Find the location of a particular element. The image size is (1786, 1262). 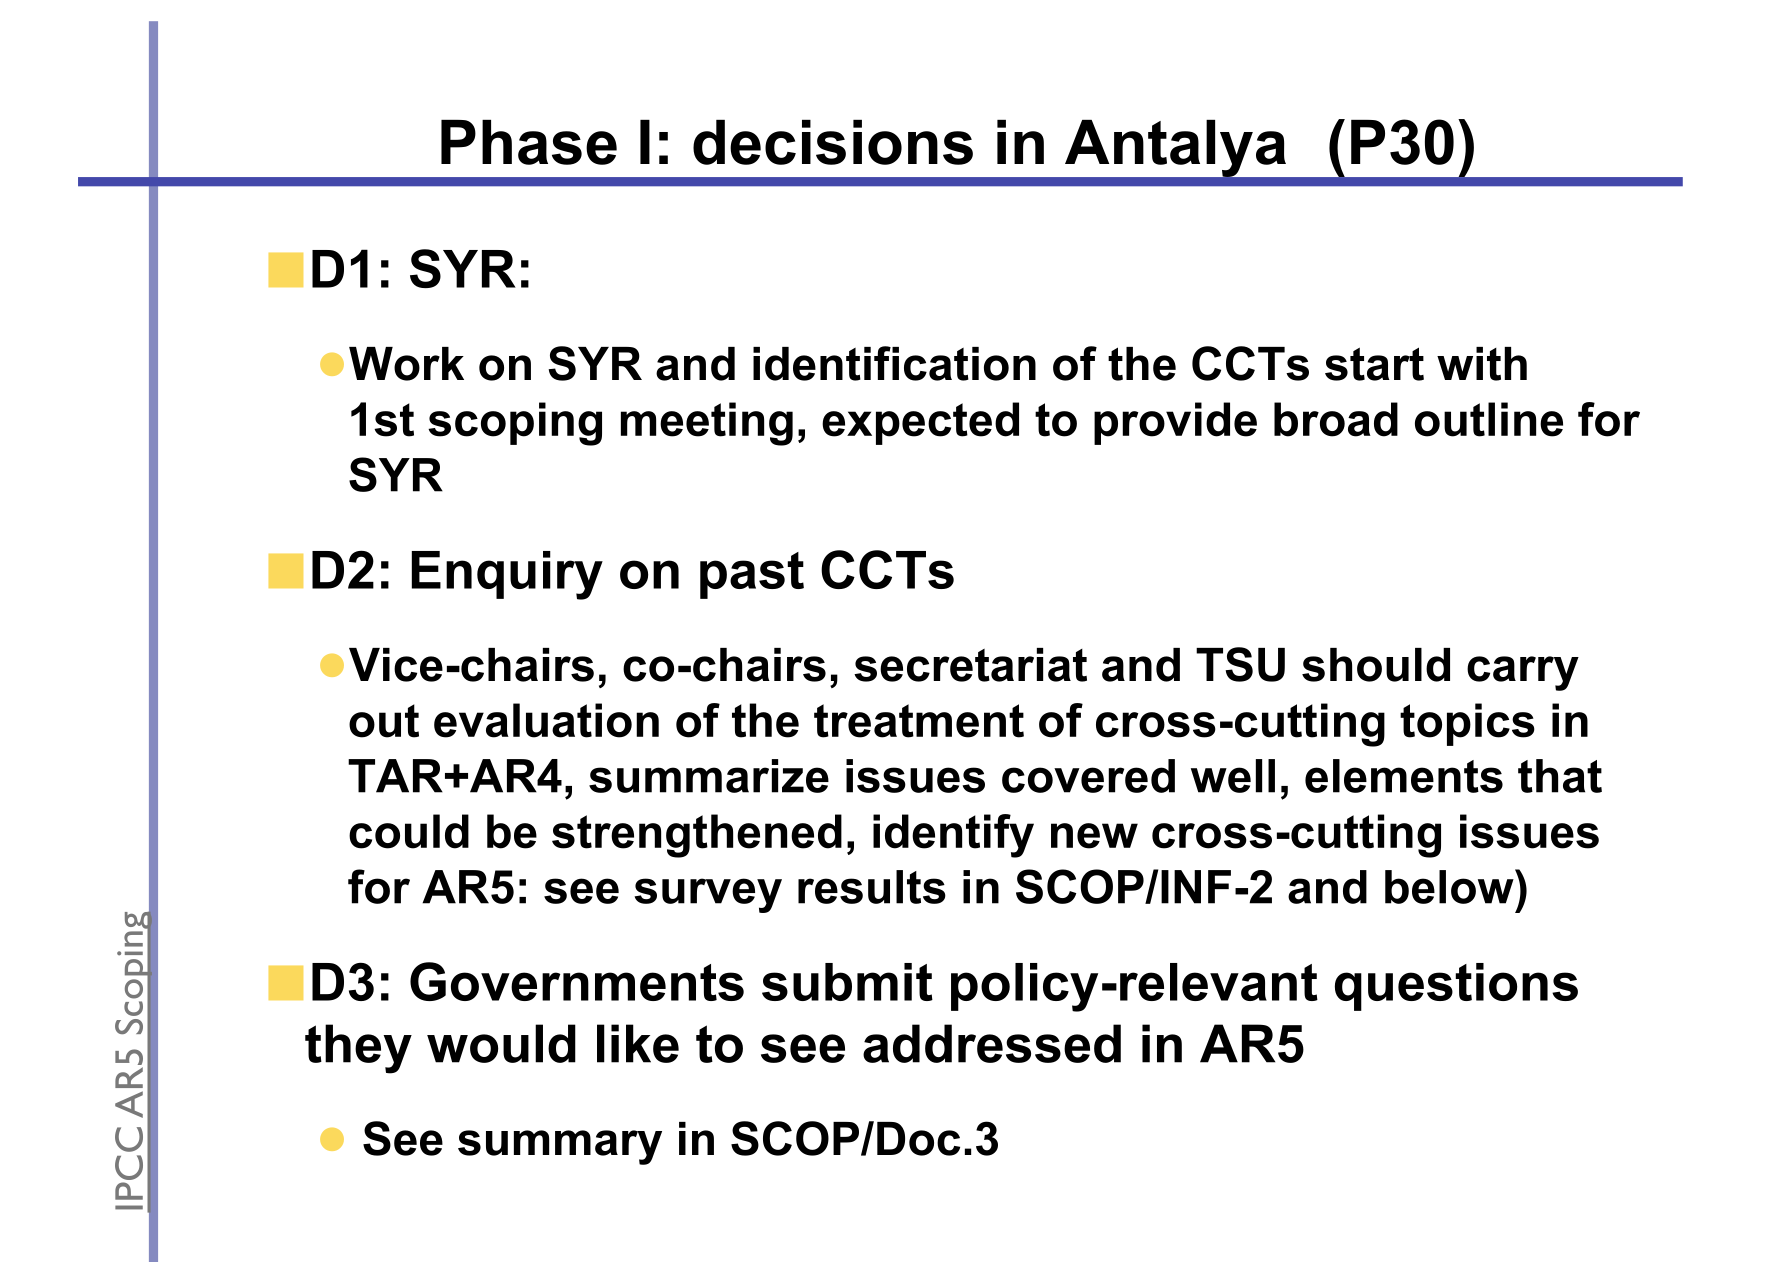

could is located at coordinates (409, 831).
